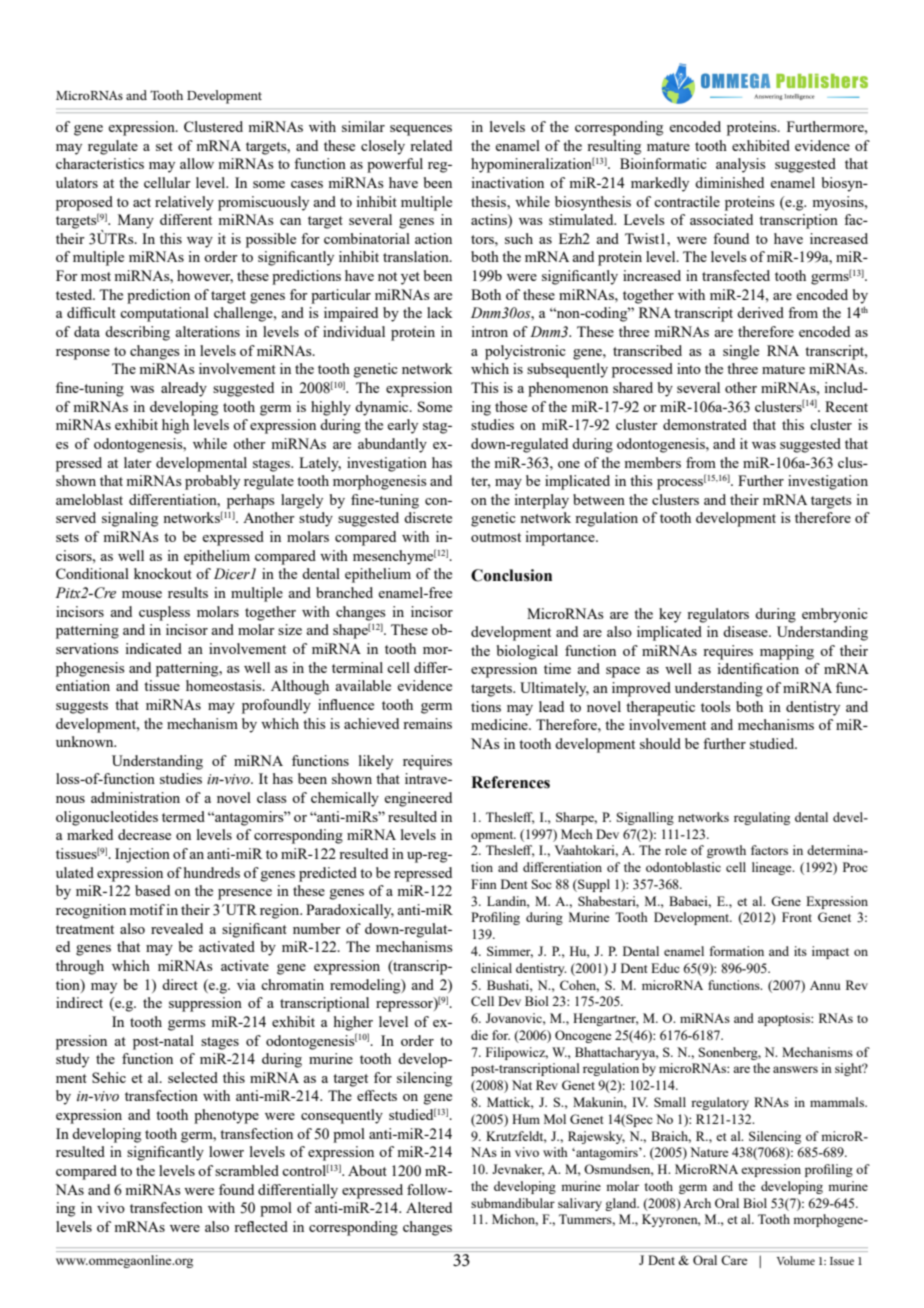 The width and height of the image is (924, 1308). Describe the element at coordinates (197, 163) in the image. I see `allow` at that location.
